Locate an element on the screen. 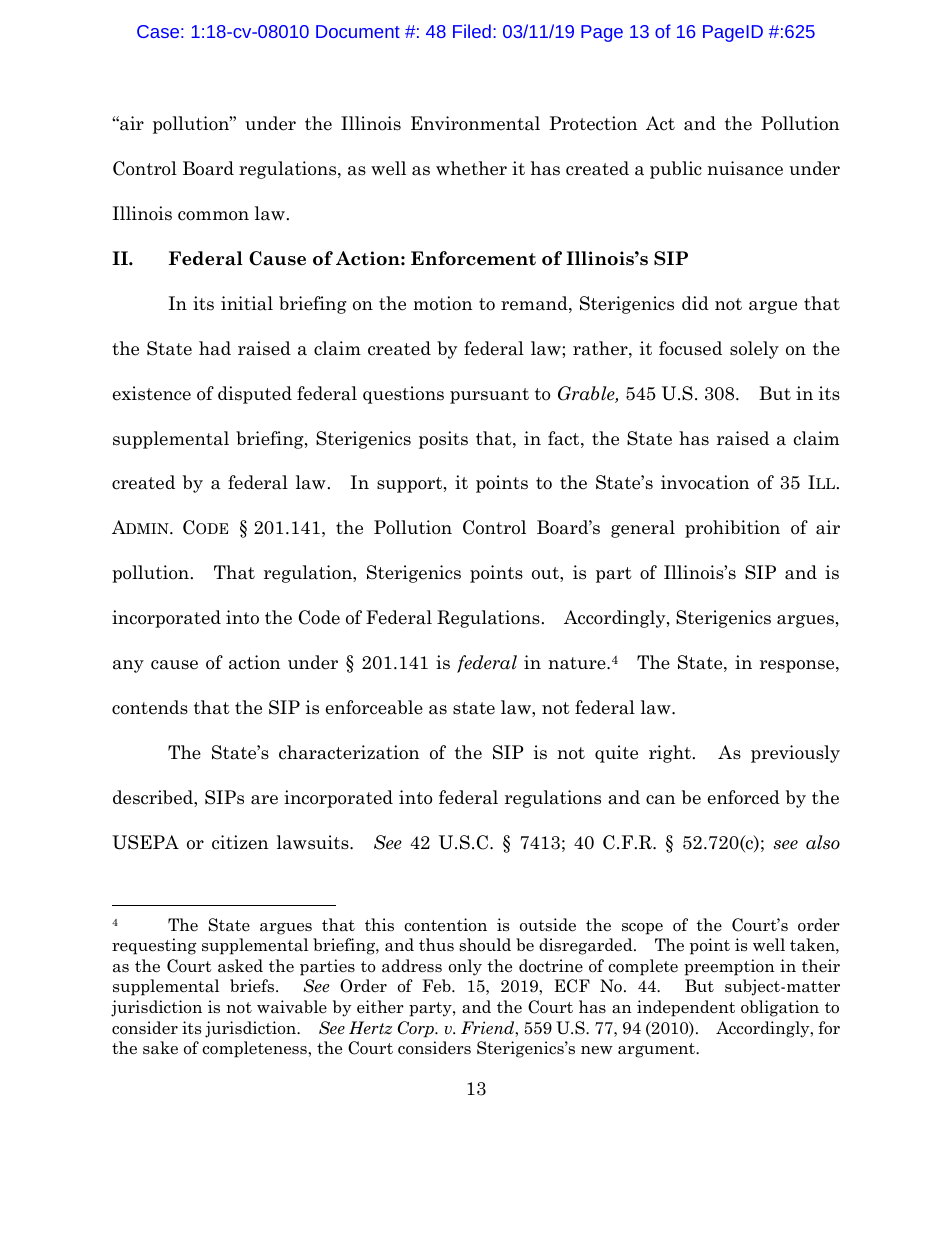 This screenshot has width=952, height=1233. contention is located at coordinates (445, 925).
